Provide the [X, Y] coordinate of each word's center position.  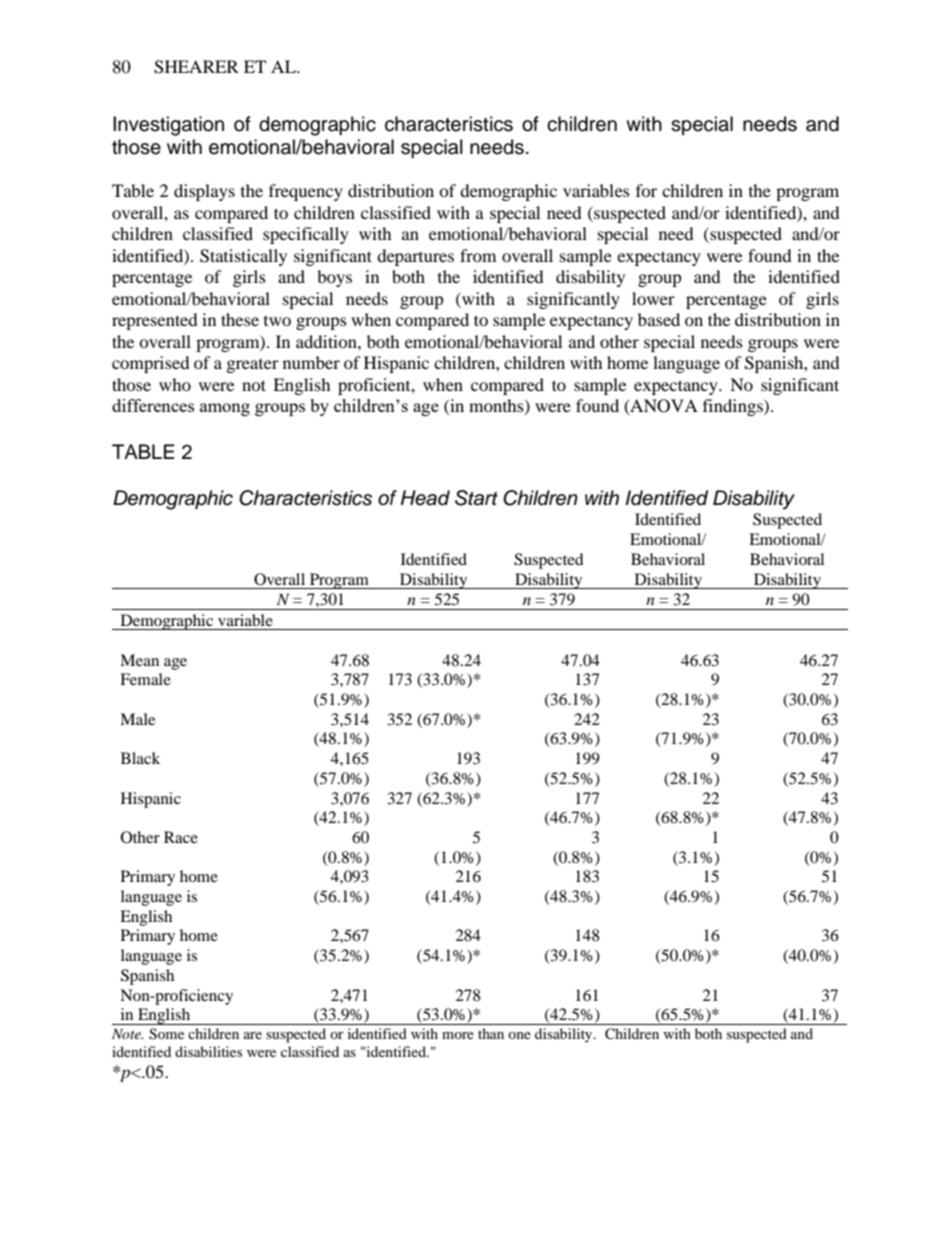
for [646, 190]
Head [425, 498]
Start [476, 498]
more [458, 1035]
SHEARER [196, 67]
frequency [306, 192]
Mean [139, 660]
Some [166, 1034]
